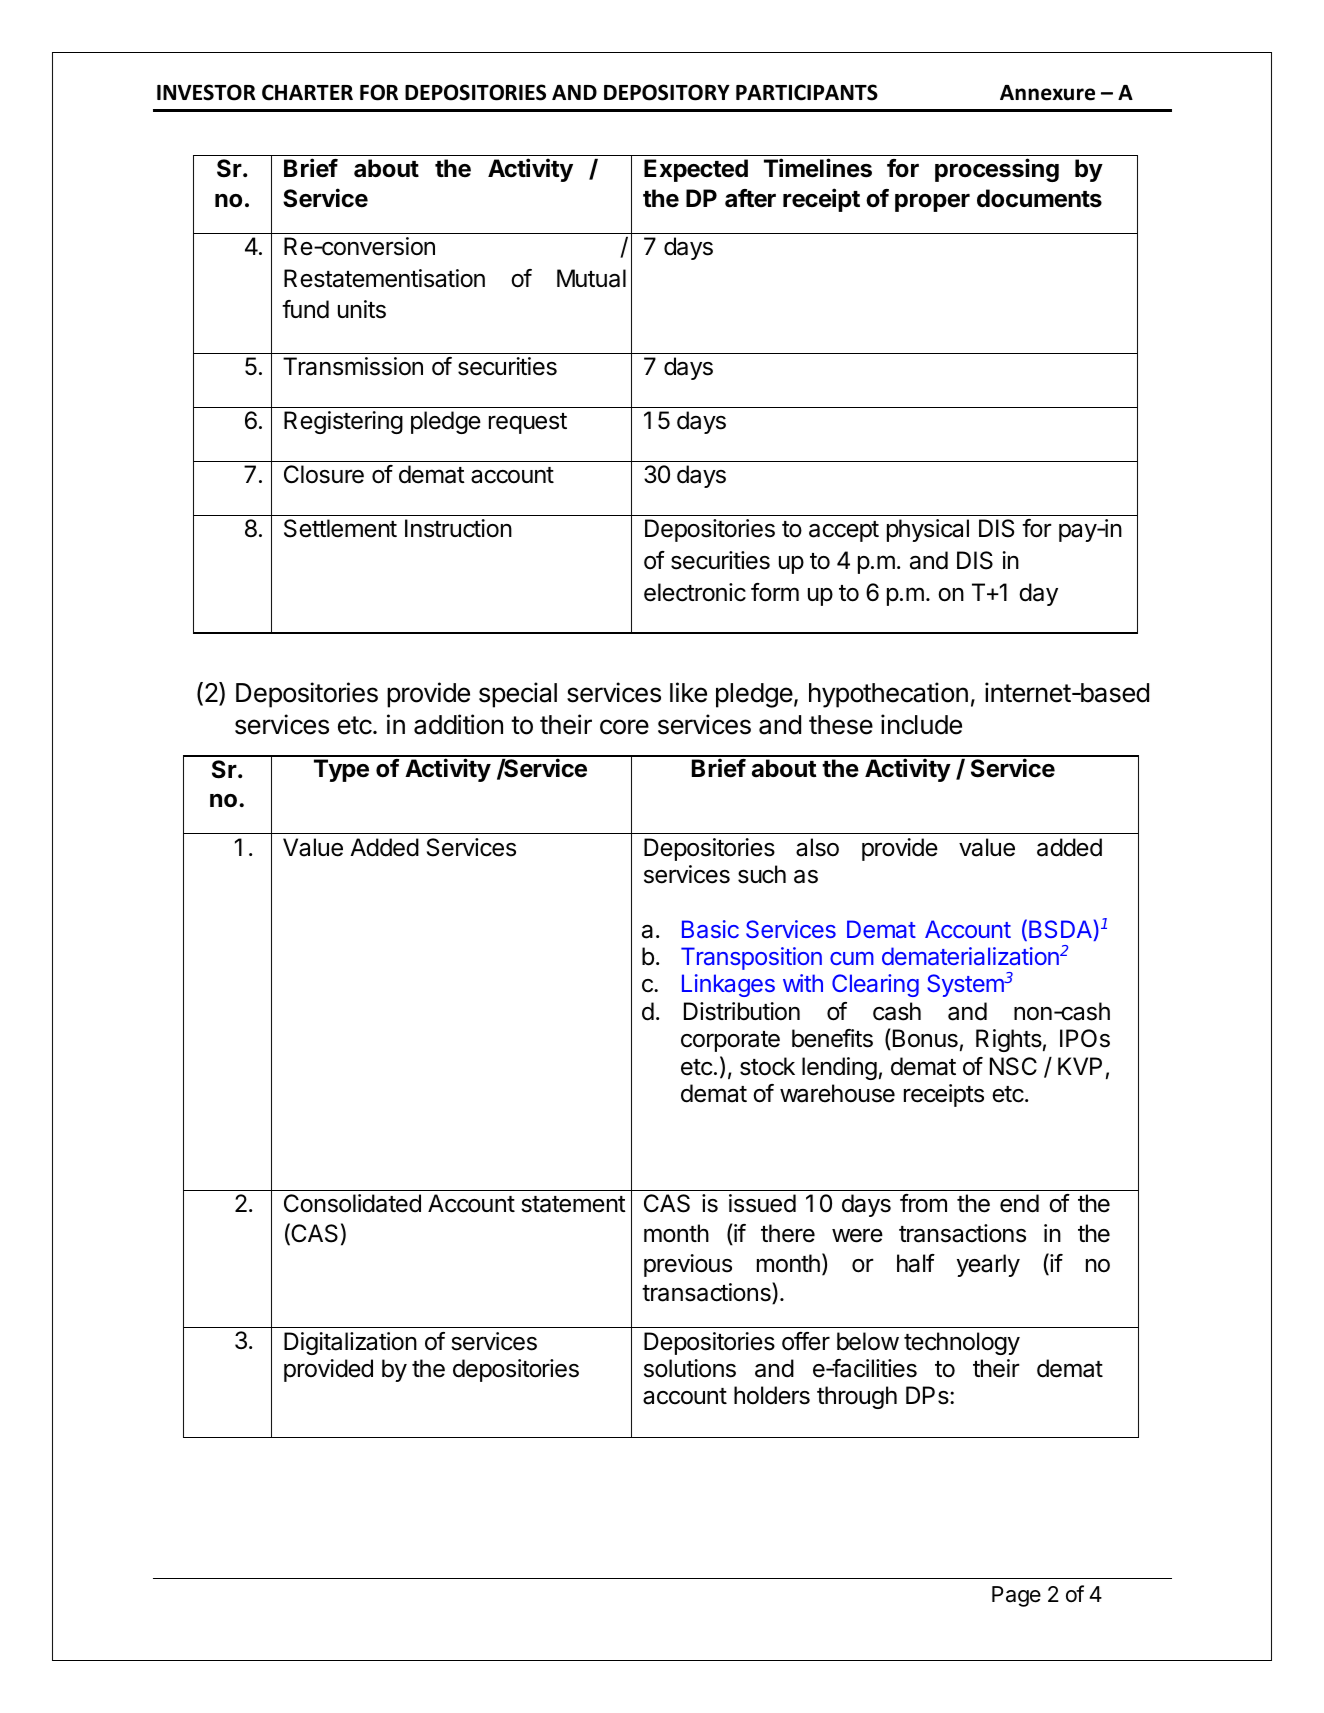  What do you see at coordinates (1016, 1596) in the screenshot?
I see `Page` at bounding box center [1016, 1596].
